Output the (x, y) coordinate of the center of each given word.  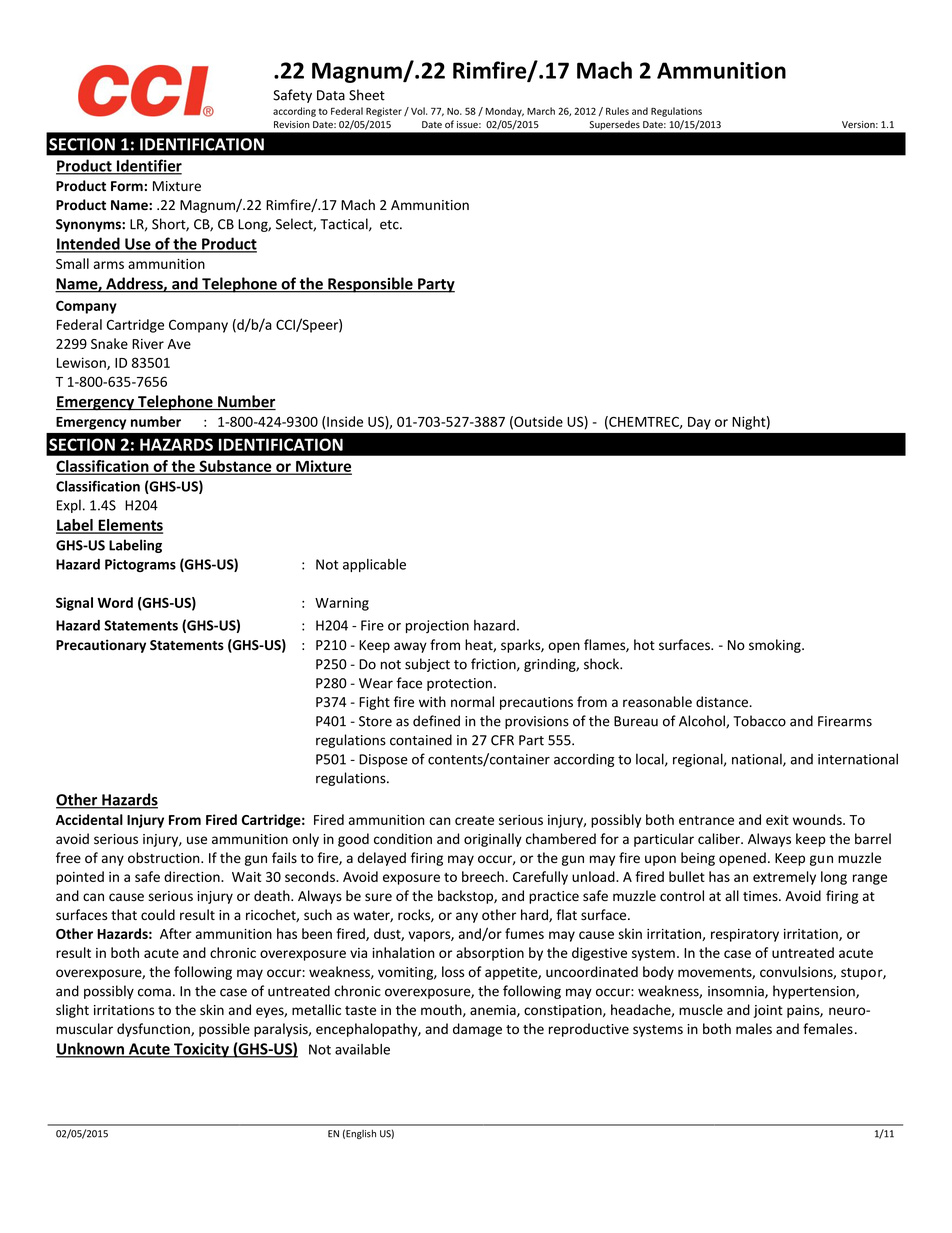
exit (777, 820)
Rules (617, 111)
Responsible (370, 285)
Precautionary (101, 646)
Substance (235, 467)
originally (493, 840)
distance (723, 702)
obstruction (165, 858)
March (541, 111)
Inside (345, 421)
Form (127, 186)
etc (390, 225)
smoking (776, 646)
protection (459, 684)
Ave (179, 344)
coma (154, 992)
